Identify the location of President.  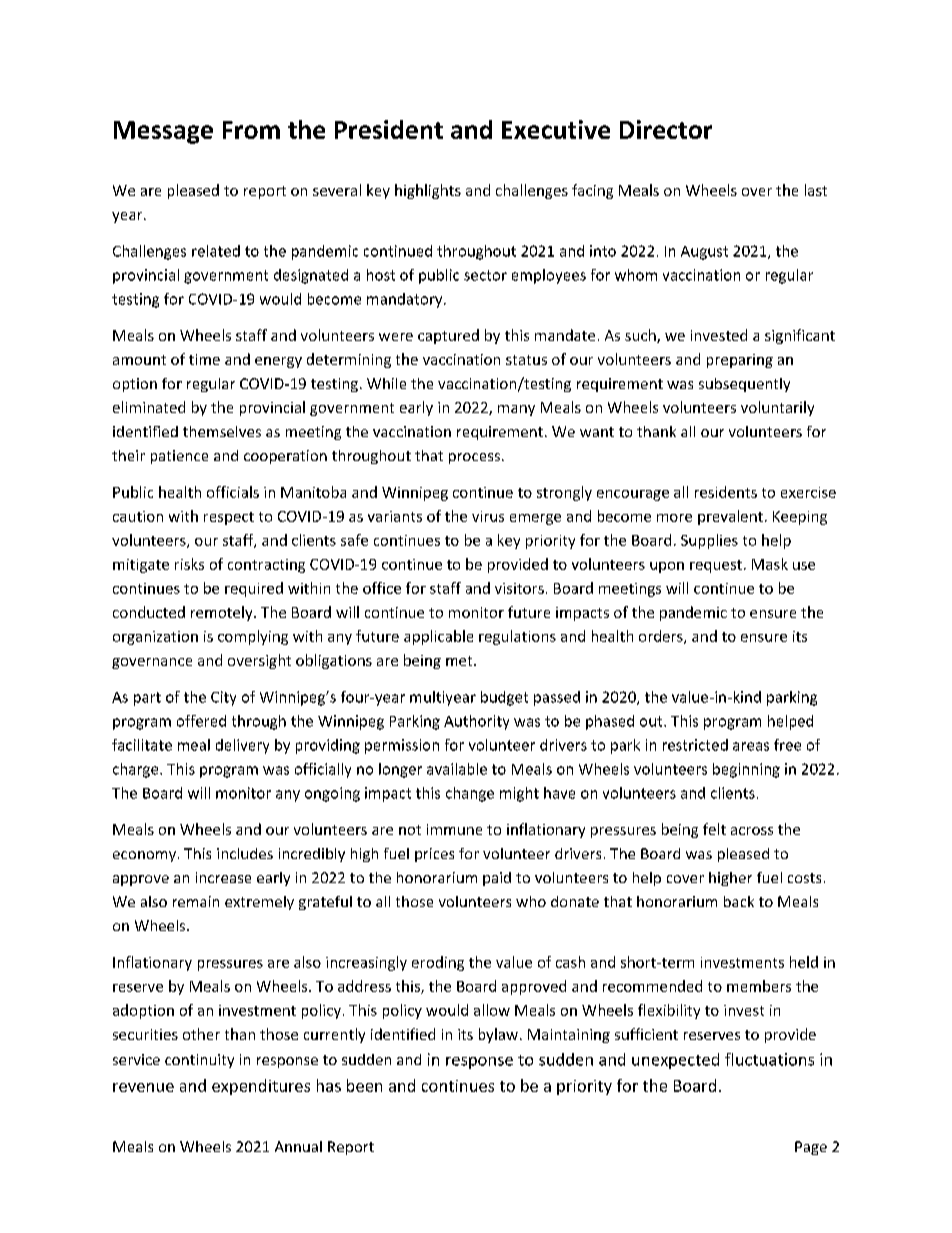
(389, 129).
